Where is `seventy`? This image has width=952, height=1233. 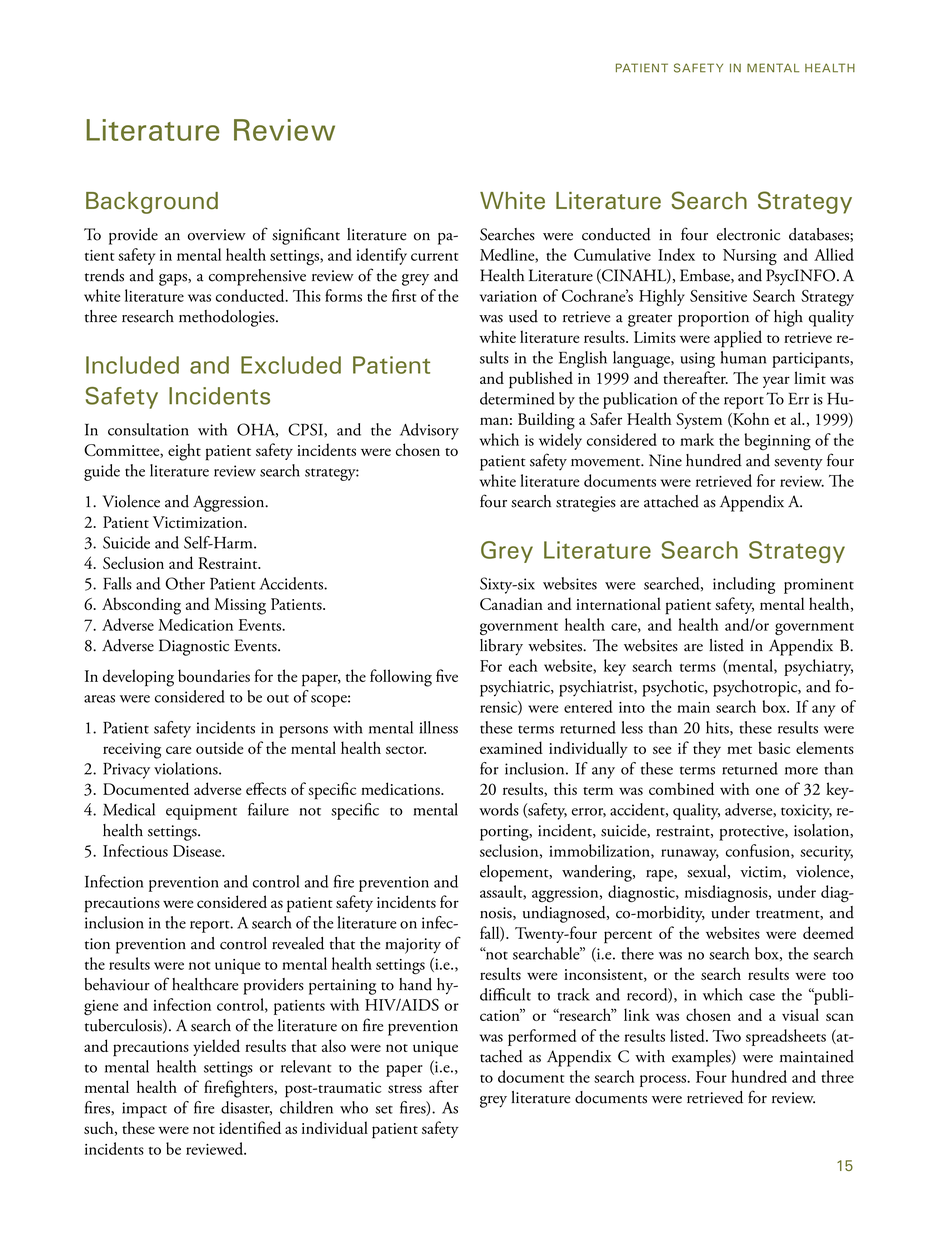
seventy is located at coordinates (798, 464).
